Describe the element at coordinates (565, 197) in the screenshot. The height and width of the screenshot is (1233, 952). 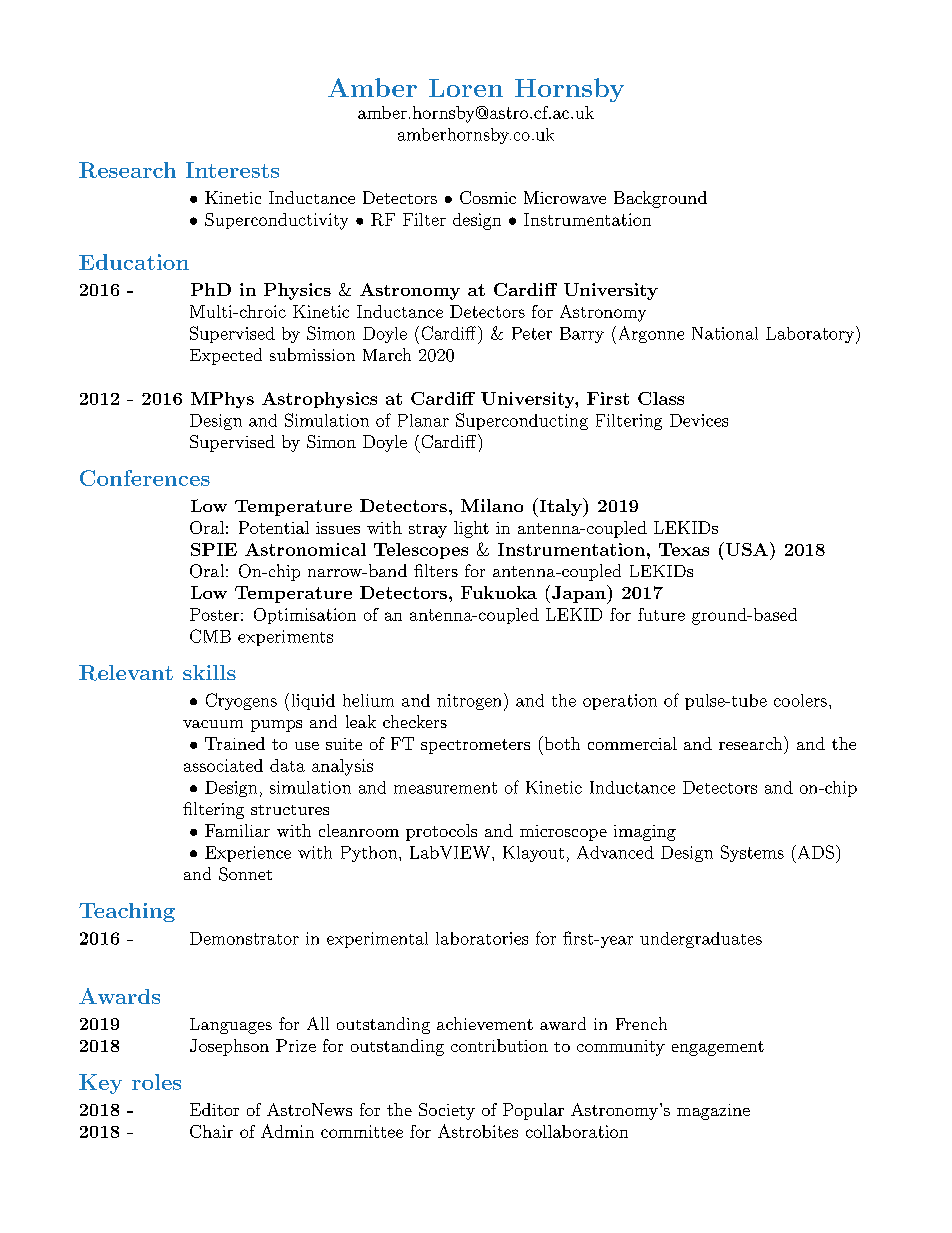
I see `Microwave` at that location.
